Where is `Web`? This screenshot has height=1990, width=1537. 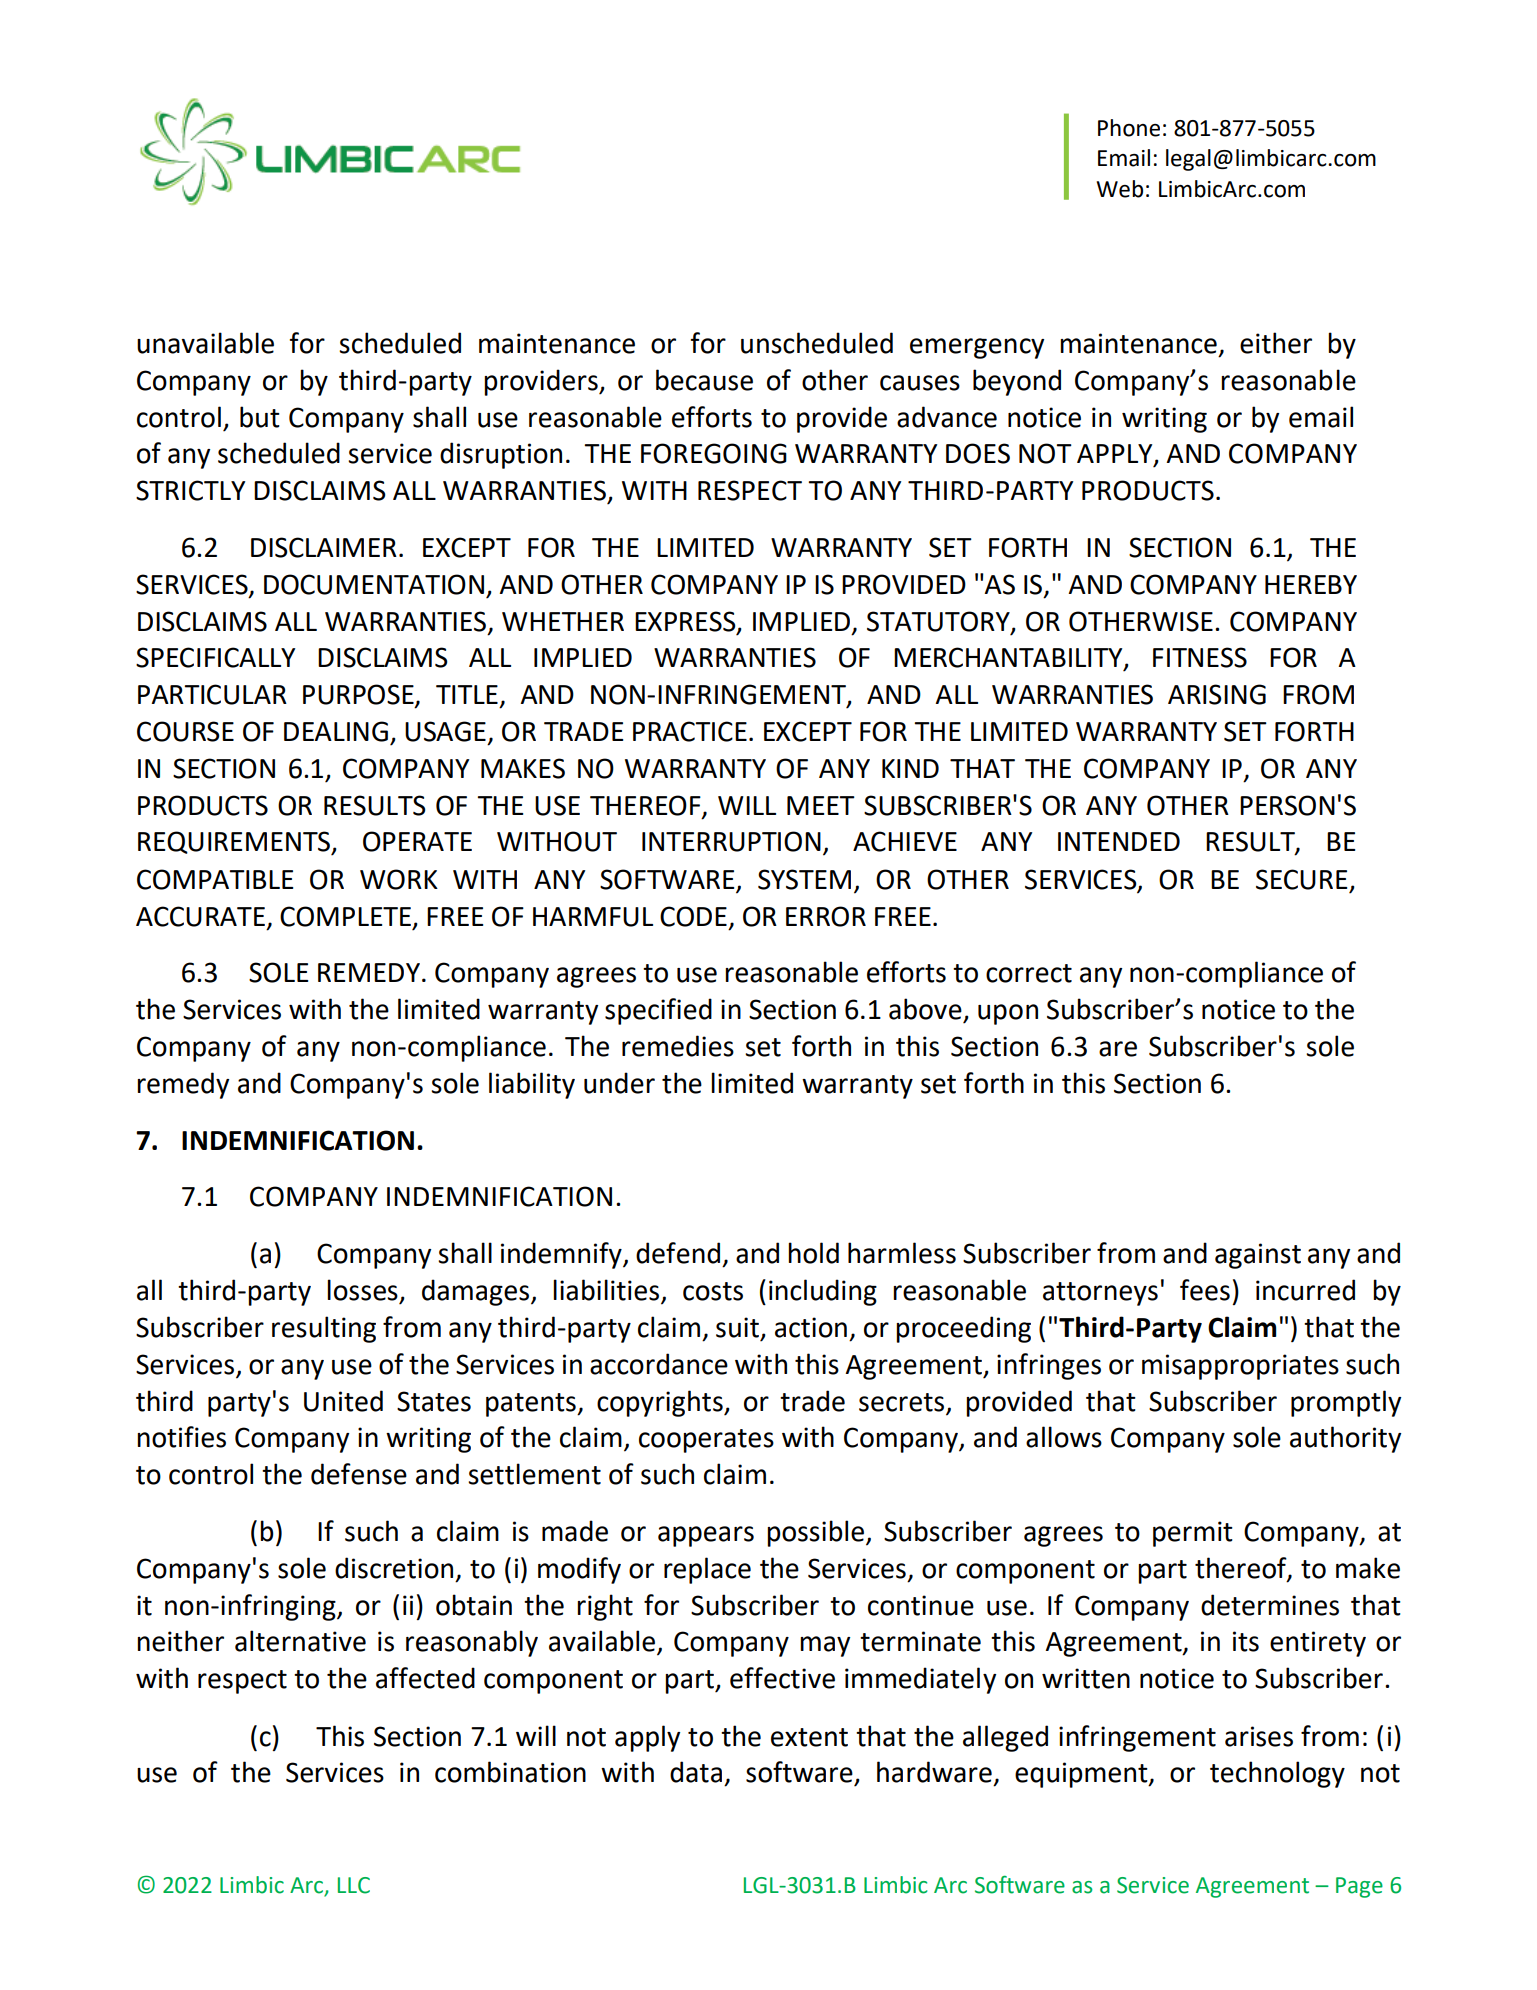 Web is located at coordinates (1120, 189).
